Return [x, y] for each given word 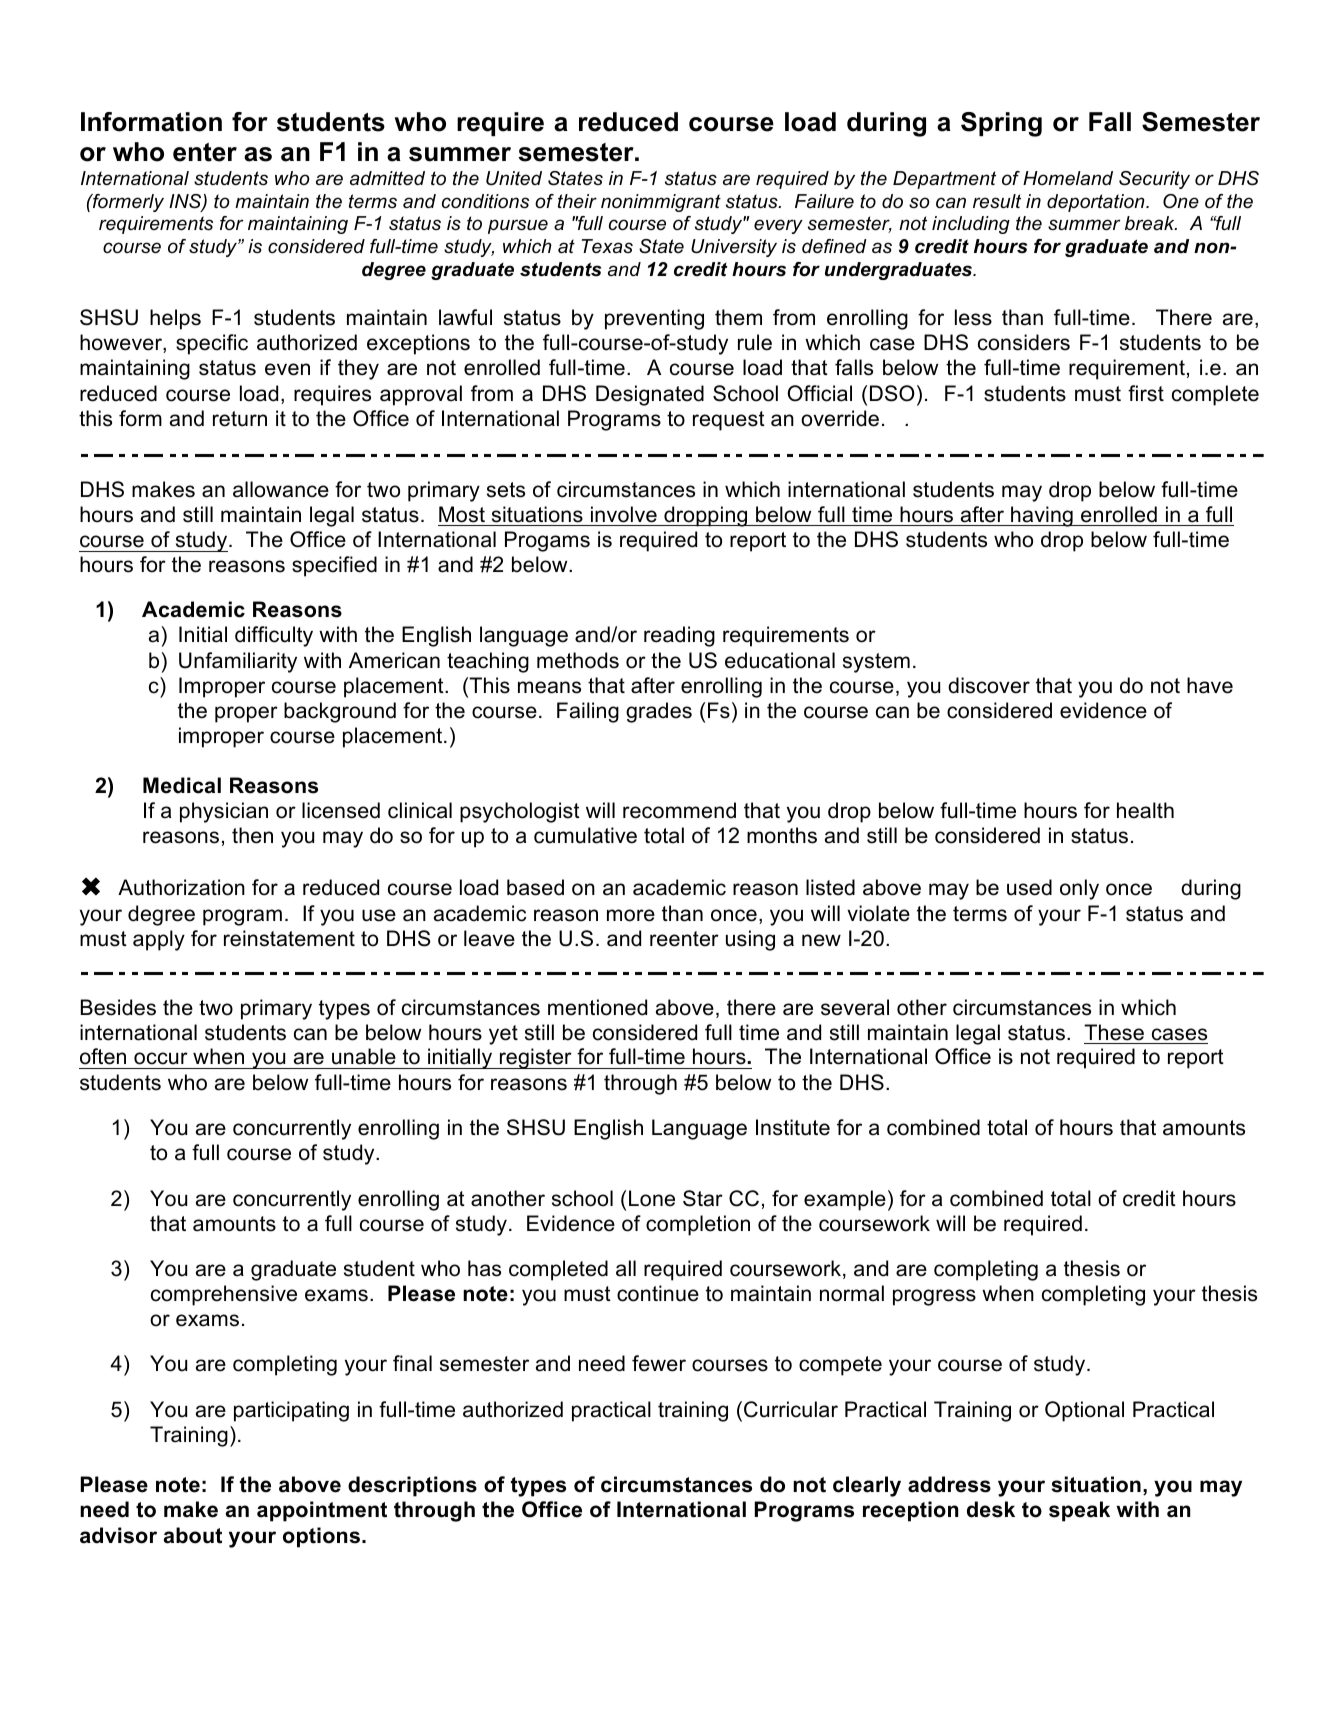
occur [161, 1058]
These [1114, 1032]
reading [679, 636]
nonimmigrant [661, 203]
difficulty [274, 636]
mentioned [597, 1007]
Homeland [1068, 178]
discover [989, 685]
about [193, 1535]
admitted [387, 178]
